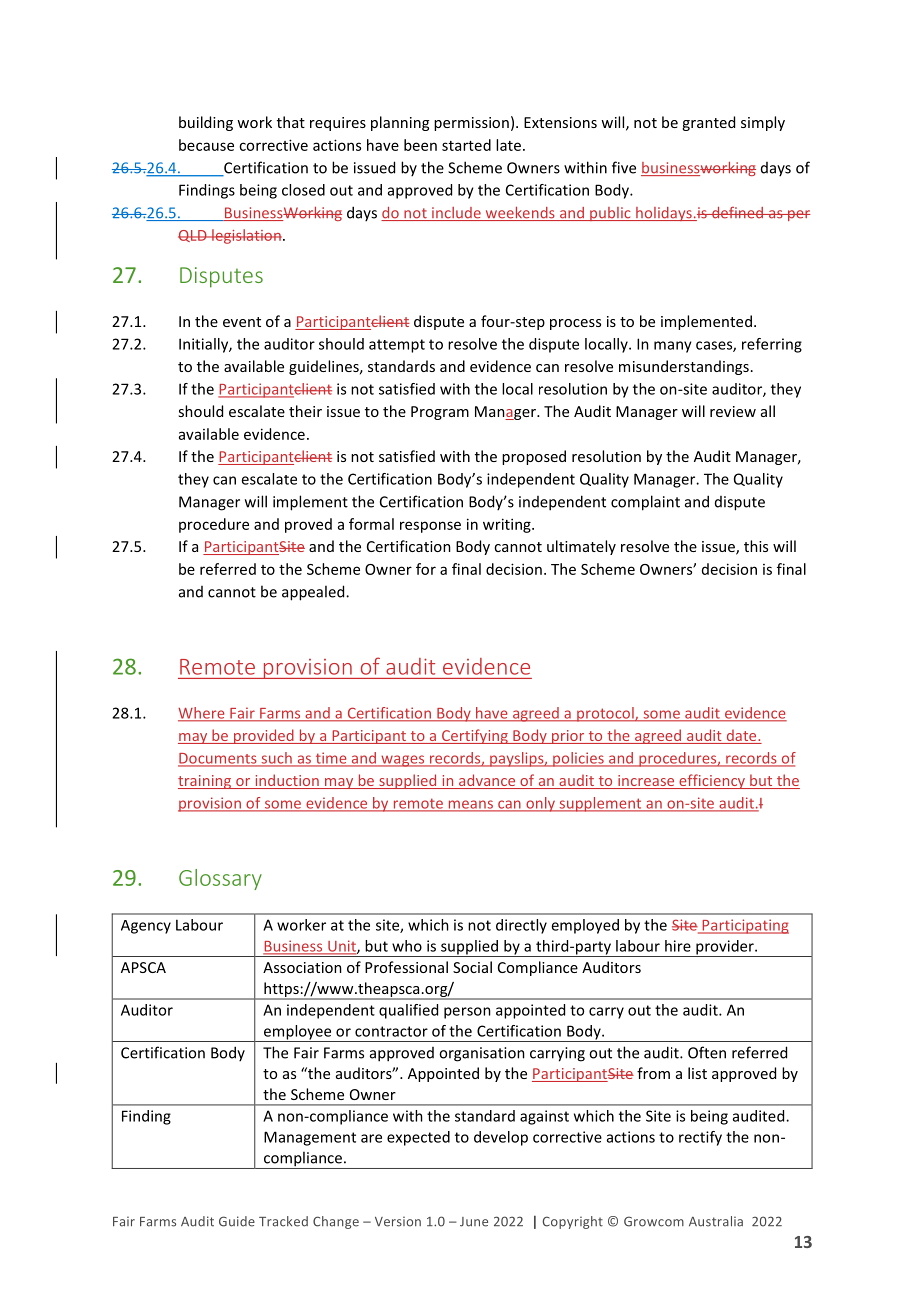 The image size is (924, 1308). What do you see at coordinates (466, 145) in the screenshot?
I see `started` at bounding box center [466, 145].
